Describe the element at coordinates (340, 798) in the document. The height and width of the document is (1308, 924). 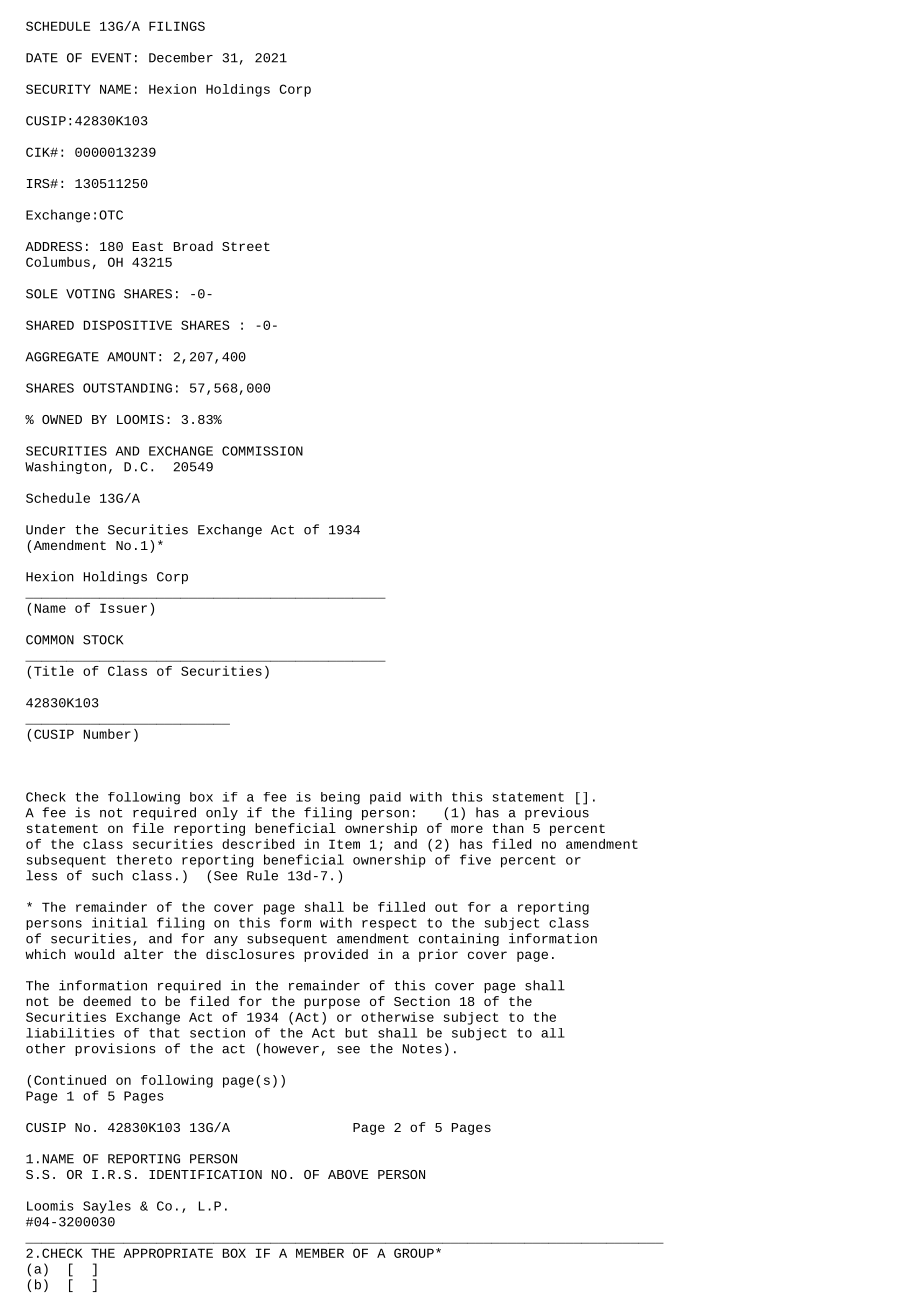
I see `being` at that location.
